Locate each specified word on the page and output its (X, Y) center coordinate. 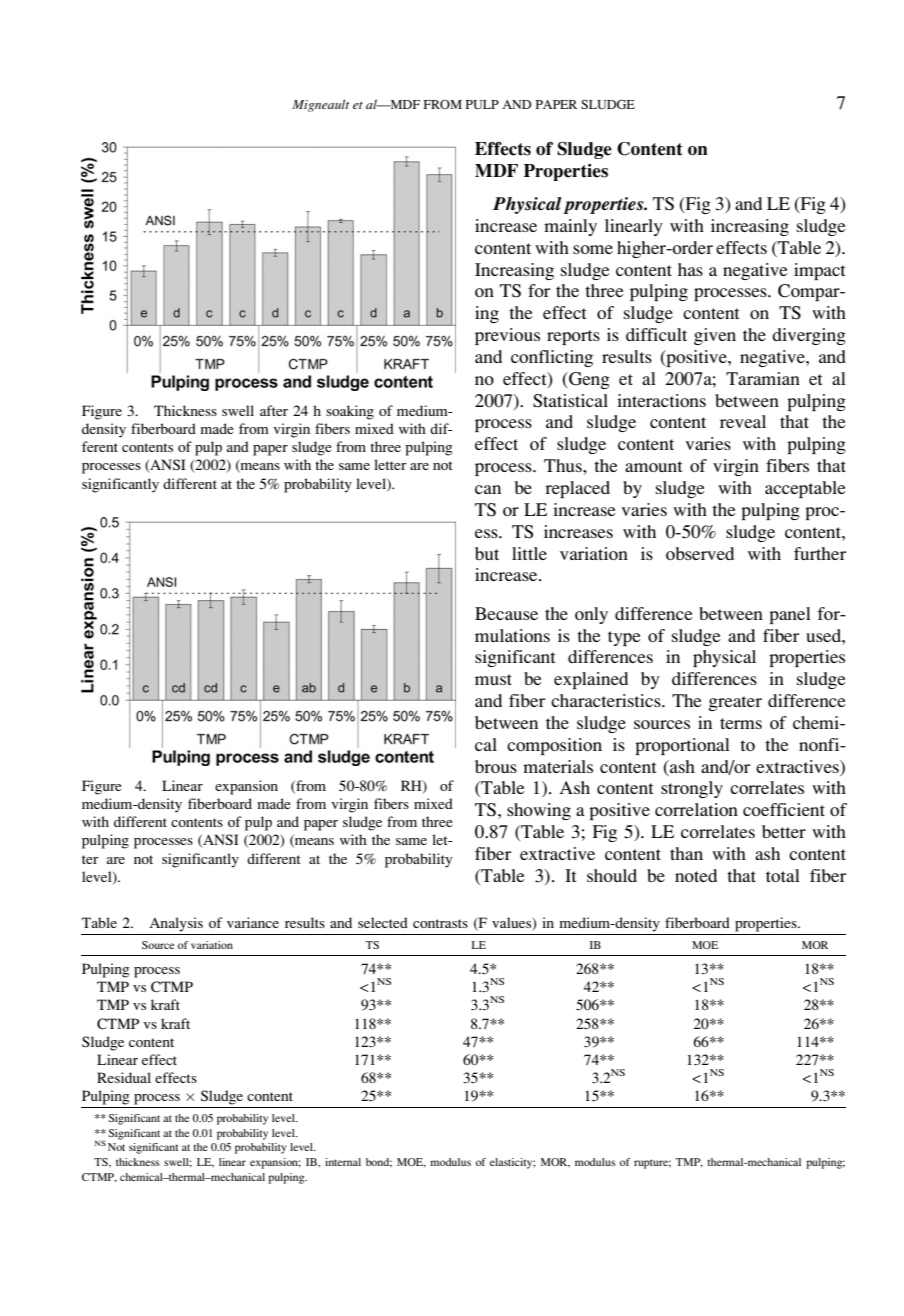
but (487, 553)
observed (700, 553)
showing (539, 811)
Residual (124, 1077)
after (274, 410)
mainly (570, 227)
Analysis (176, 924)
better (784, 831)
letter (390, 464)
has (690, 269)
